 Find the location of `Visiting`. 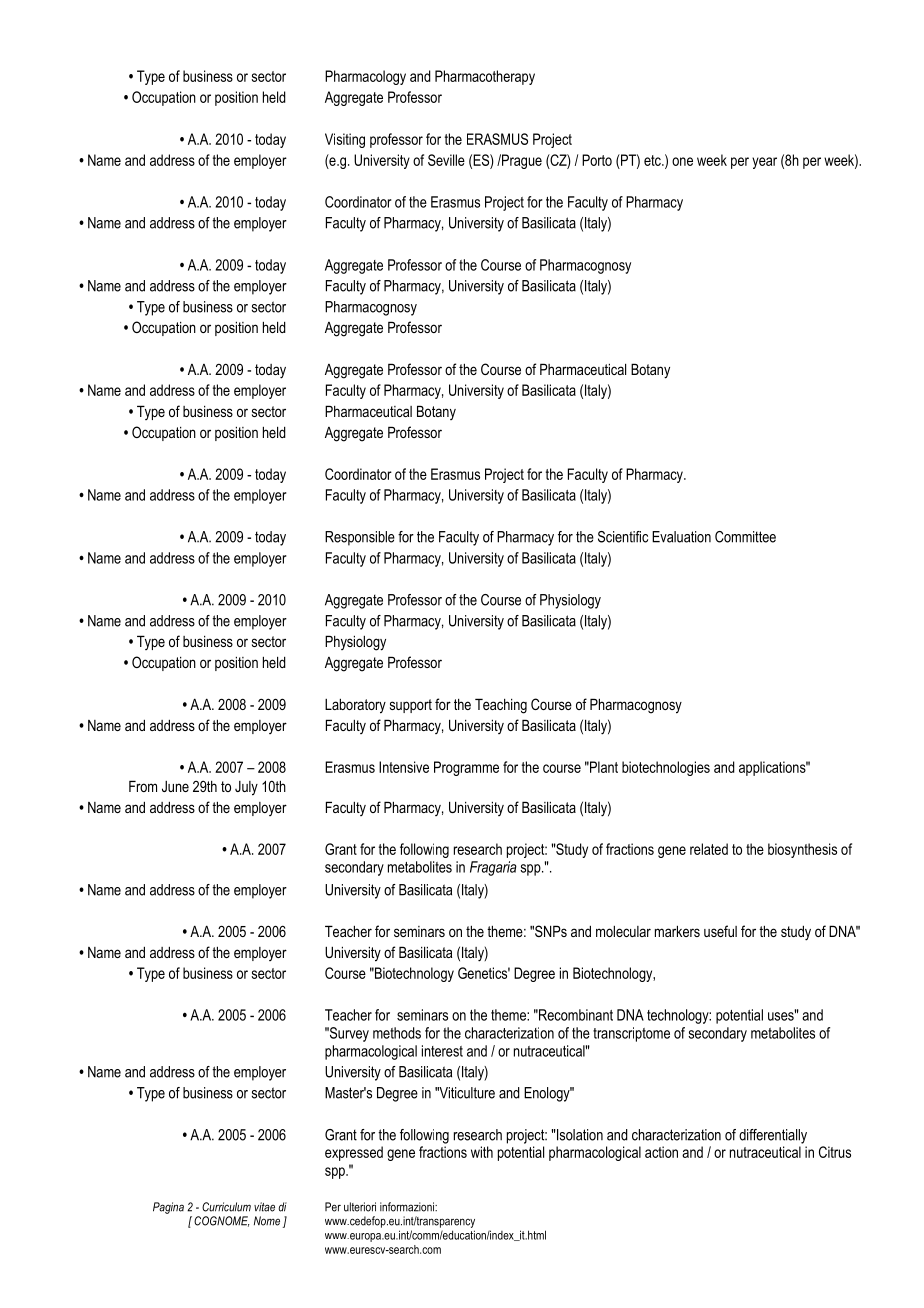

Visiting is located at coordinates (345, 140).
